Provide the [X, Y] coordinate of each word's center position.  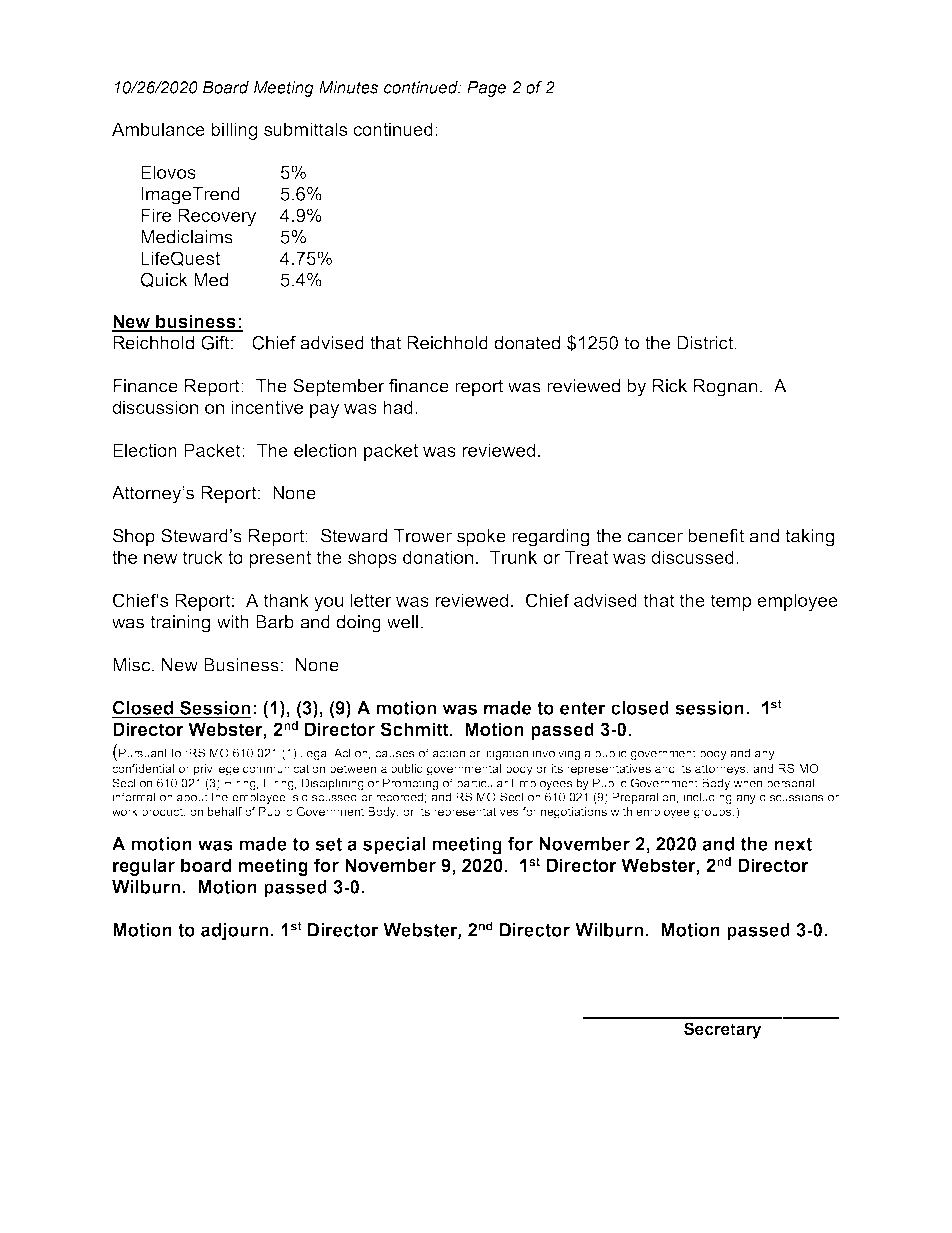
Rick [670, 386]
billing [234, 131]
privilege [216, 770]
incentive [267, 407]
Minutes [348, 87]
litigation [506, 754]
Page [486, 89]
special [394, 846]
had [398, 407]
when [747, 783]
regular [144, 867]
